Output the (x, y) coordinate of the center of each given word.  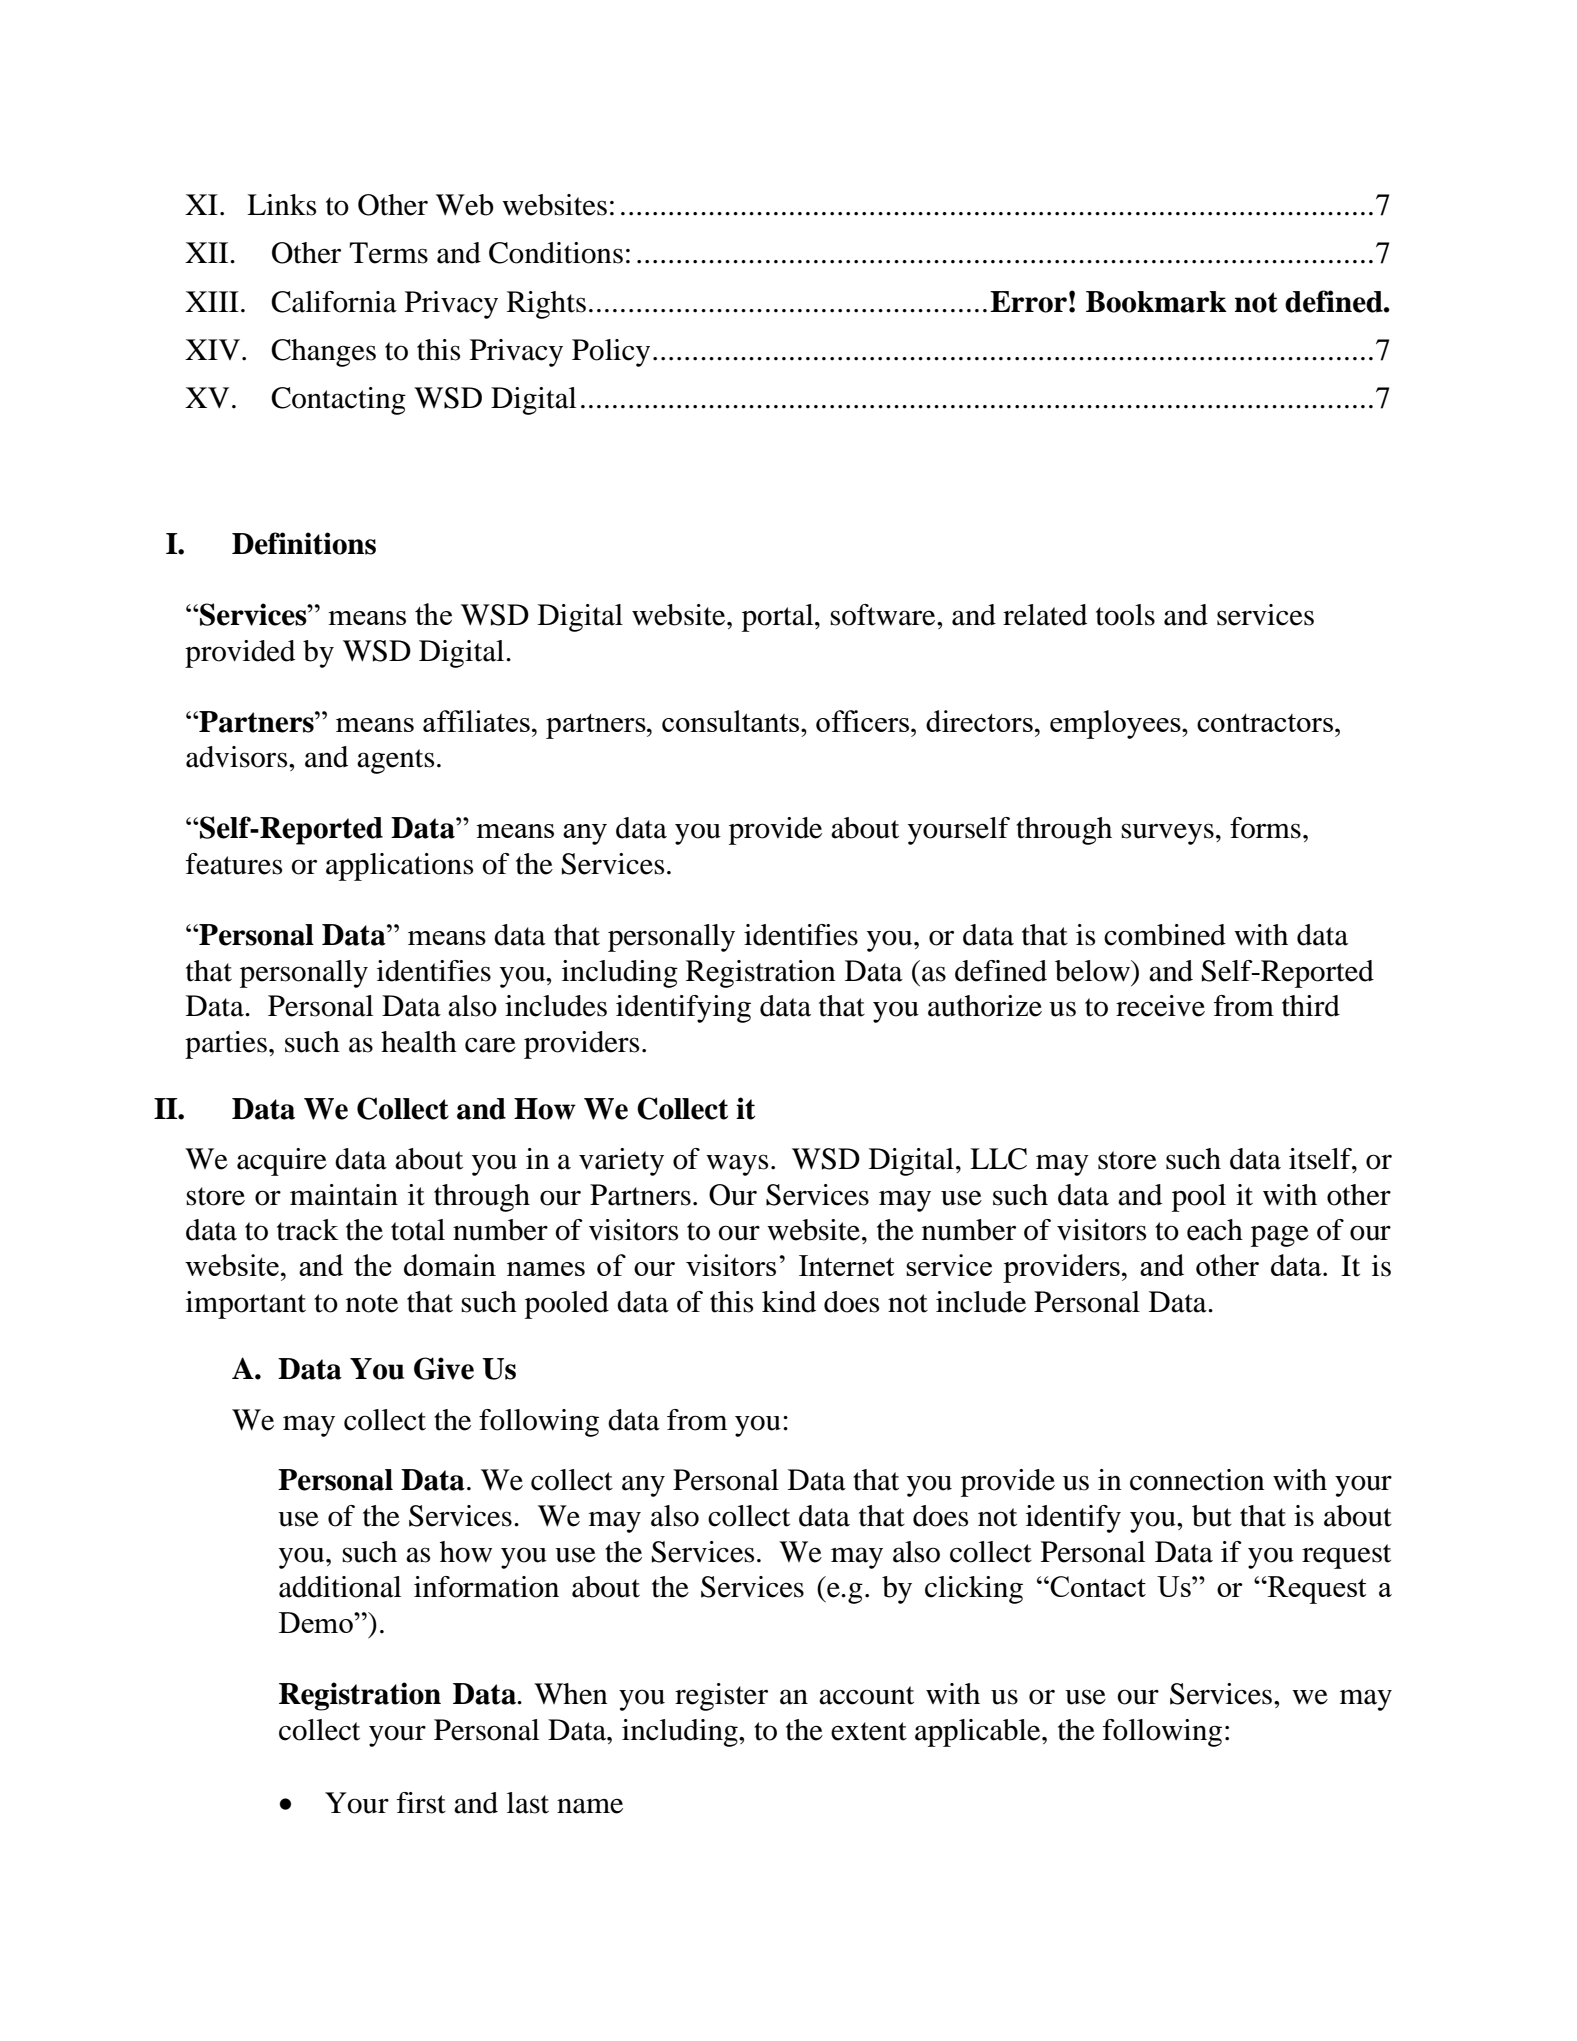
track (307, 1230)
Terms (388, 253)
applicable (979, 1733)
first (421, 1803)
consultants (732, 721)
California (334, 302)
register (721, 1697)
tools (1125, 615)
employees (1116, 724)
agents (395, 761)
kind (789, 1302)
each (1215, 1230)
